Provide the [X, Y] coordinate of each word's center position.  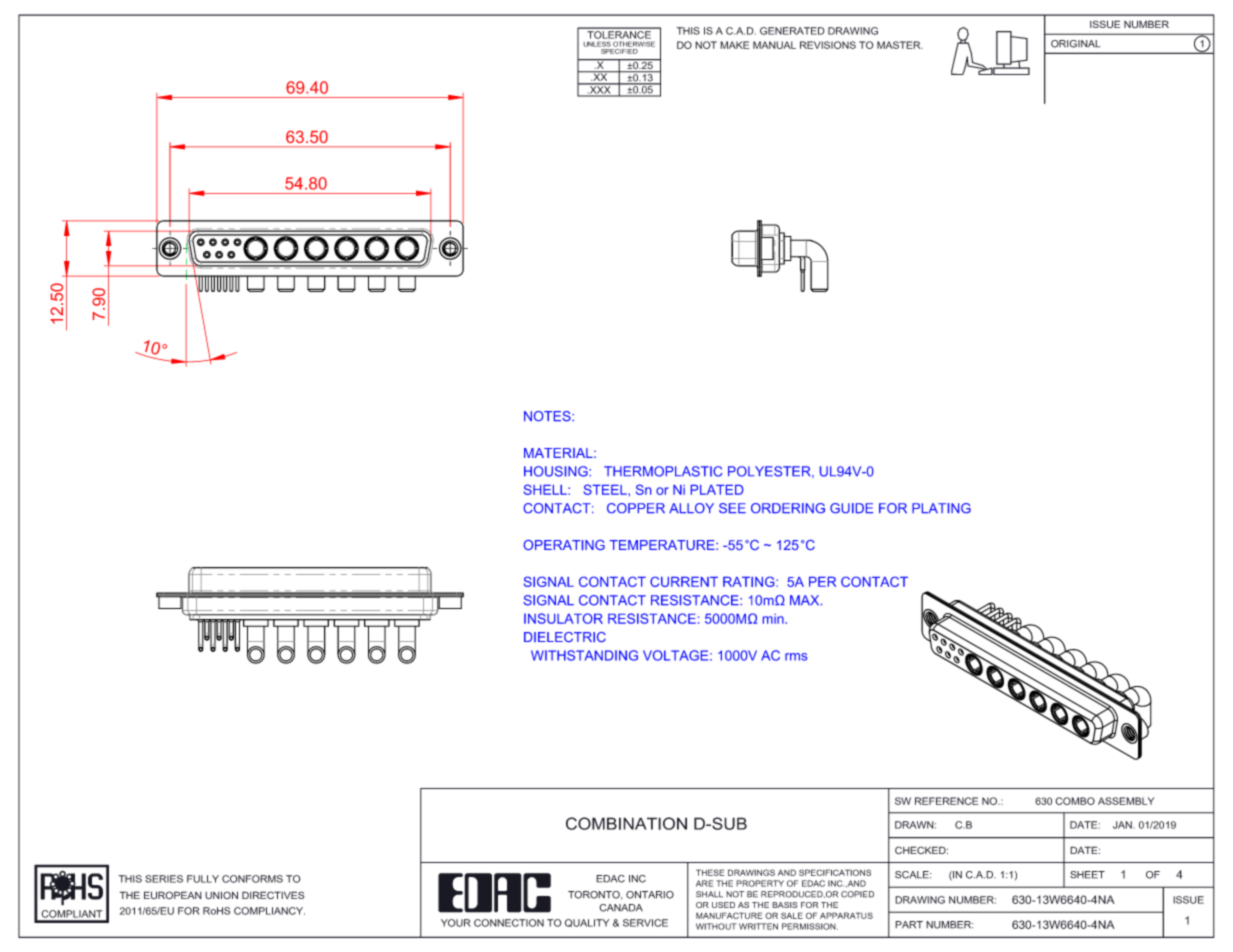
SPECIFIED [619, 50]
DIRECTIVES [273, 895]
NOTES [548, 416]
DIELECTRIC [565, 637]
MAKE [734, 45]
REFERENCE [946, 801]
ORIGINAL [1076, 44]
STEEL [606, 489]
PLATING [941, 508]
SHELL [546, 489]
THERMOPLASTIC [663, 471]
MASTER [900, 45]
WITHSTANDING [584, 655]
